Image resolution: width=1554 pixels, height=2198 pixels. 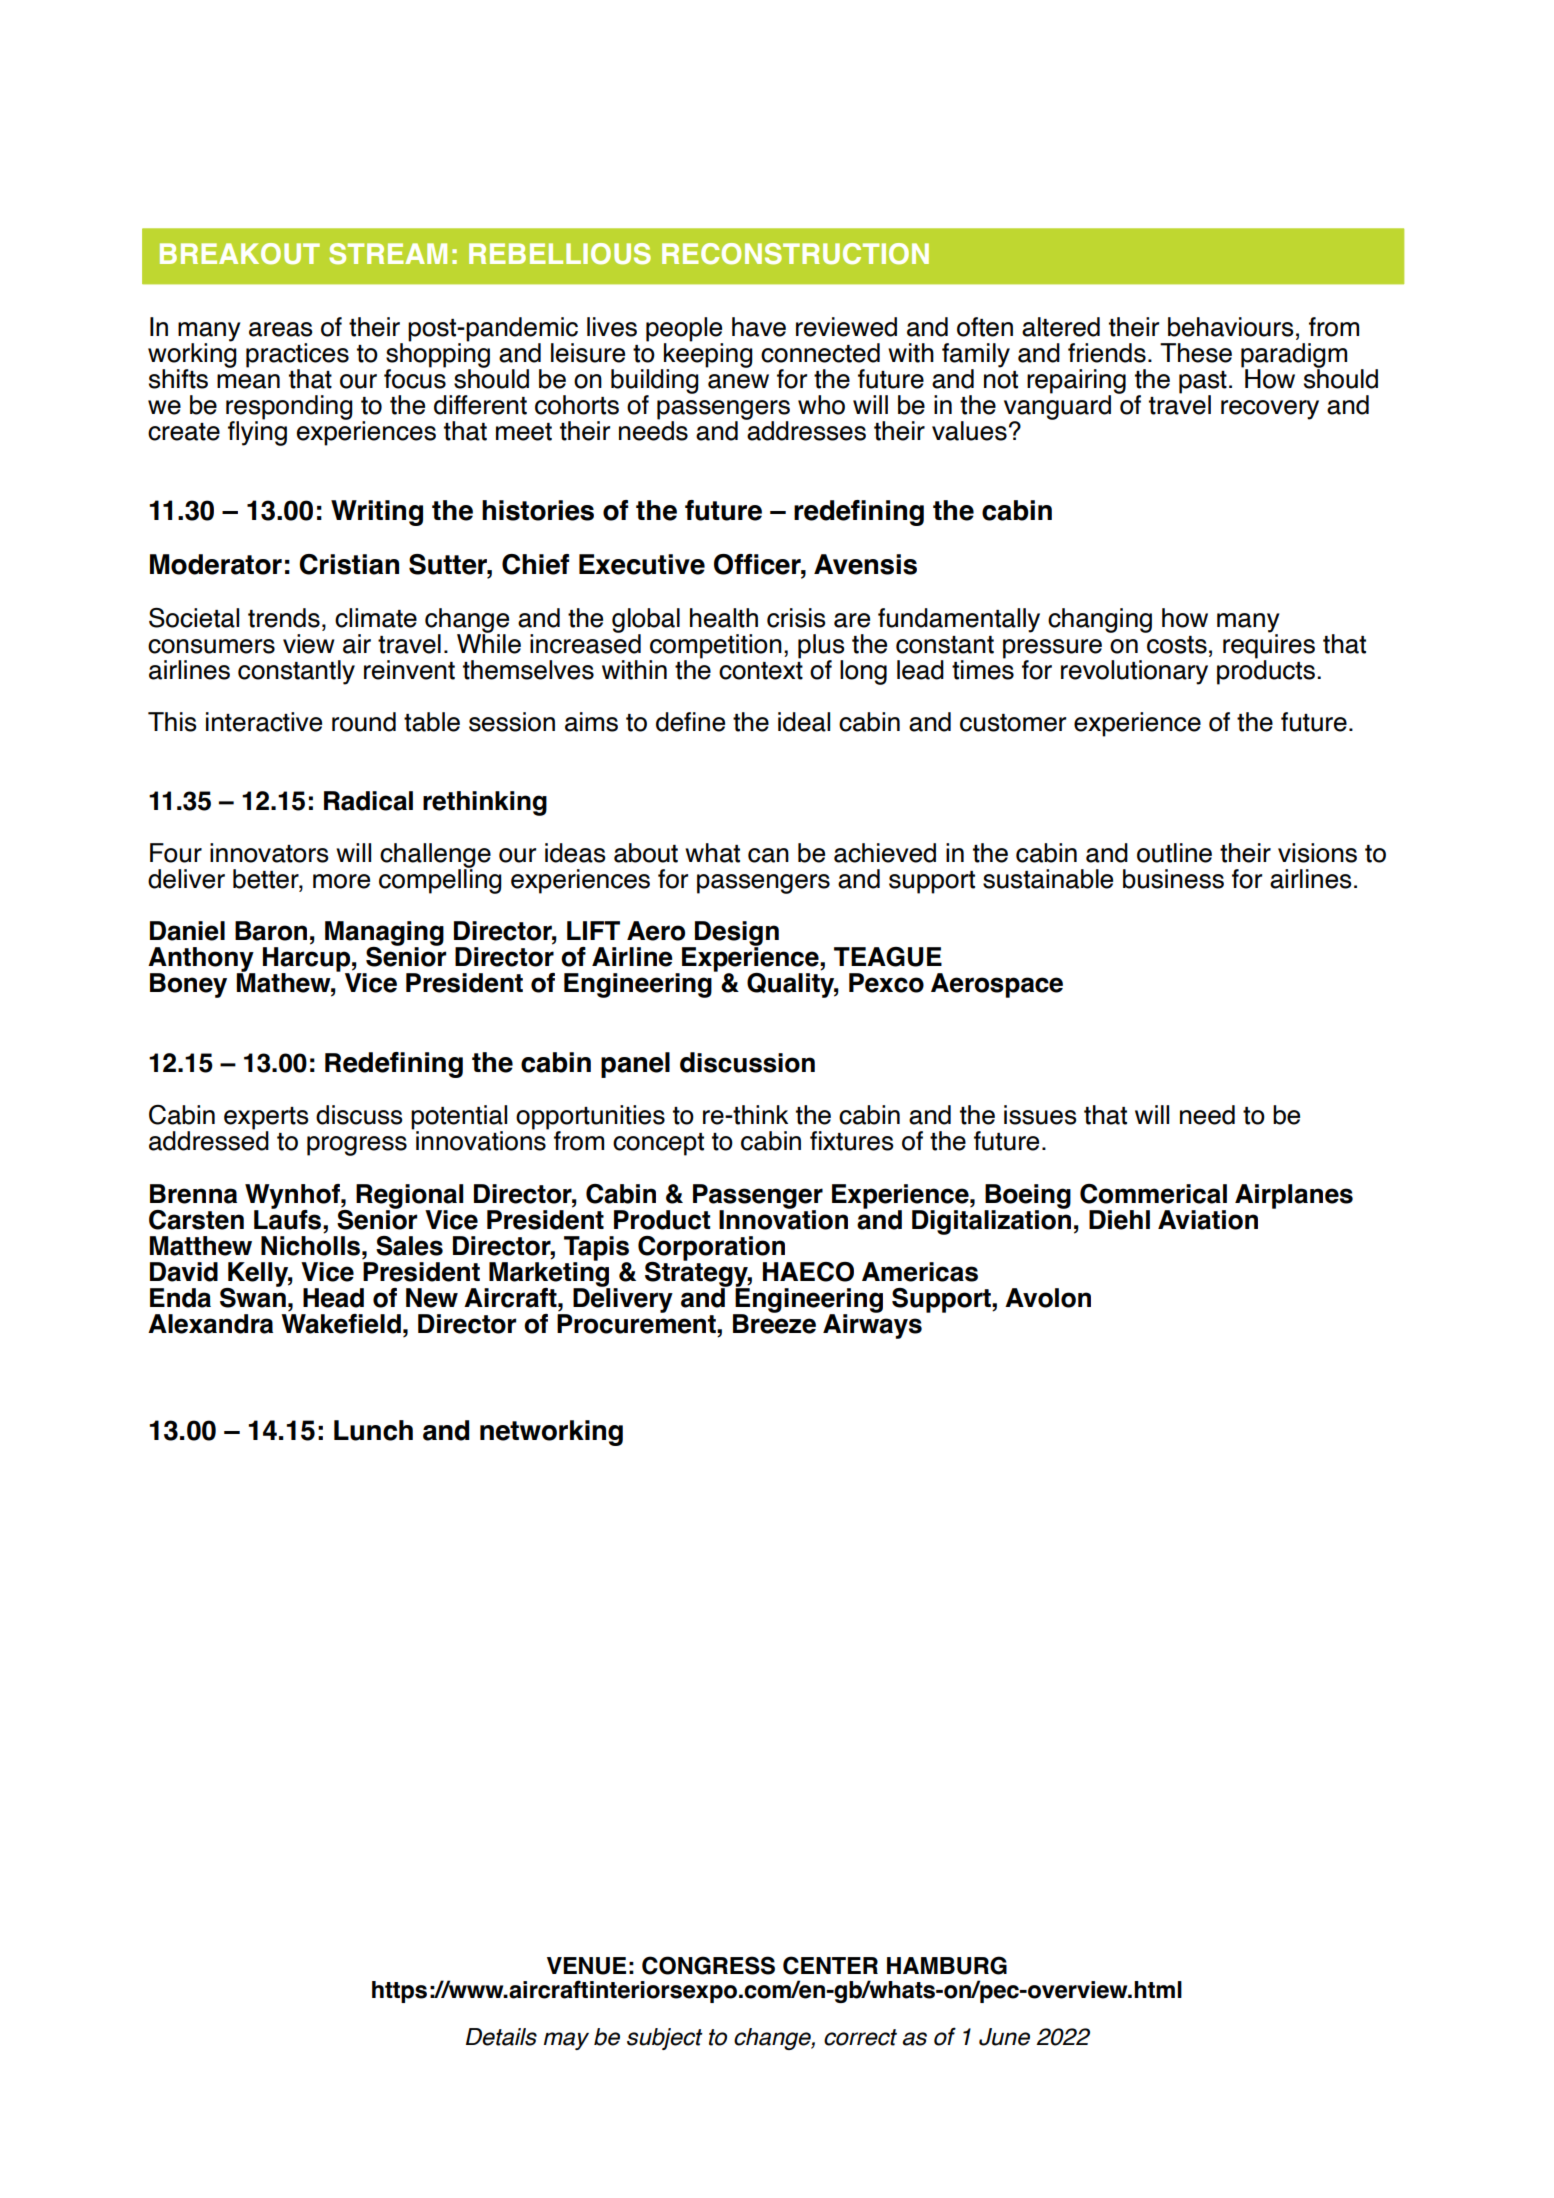 I want to click on Design, so click(x=736, y=934).
